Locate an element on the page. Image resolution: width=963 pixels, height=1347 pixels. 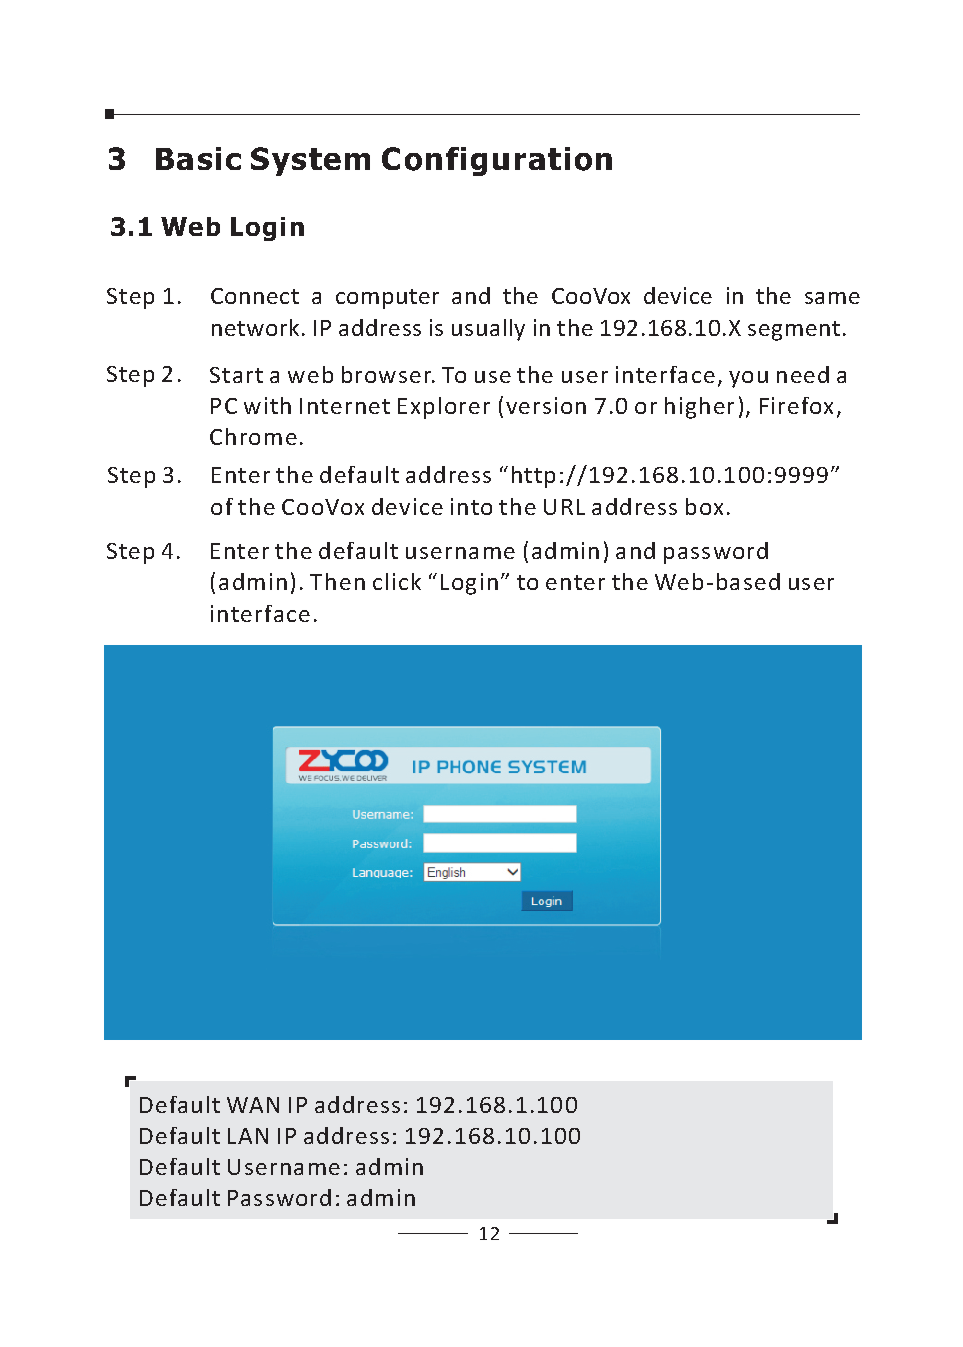
URL is located at coordinates (564, 507).
